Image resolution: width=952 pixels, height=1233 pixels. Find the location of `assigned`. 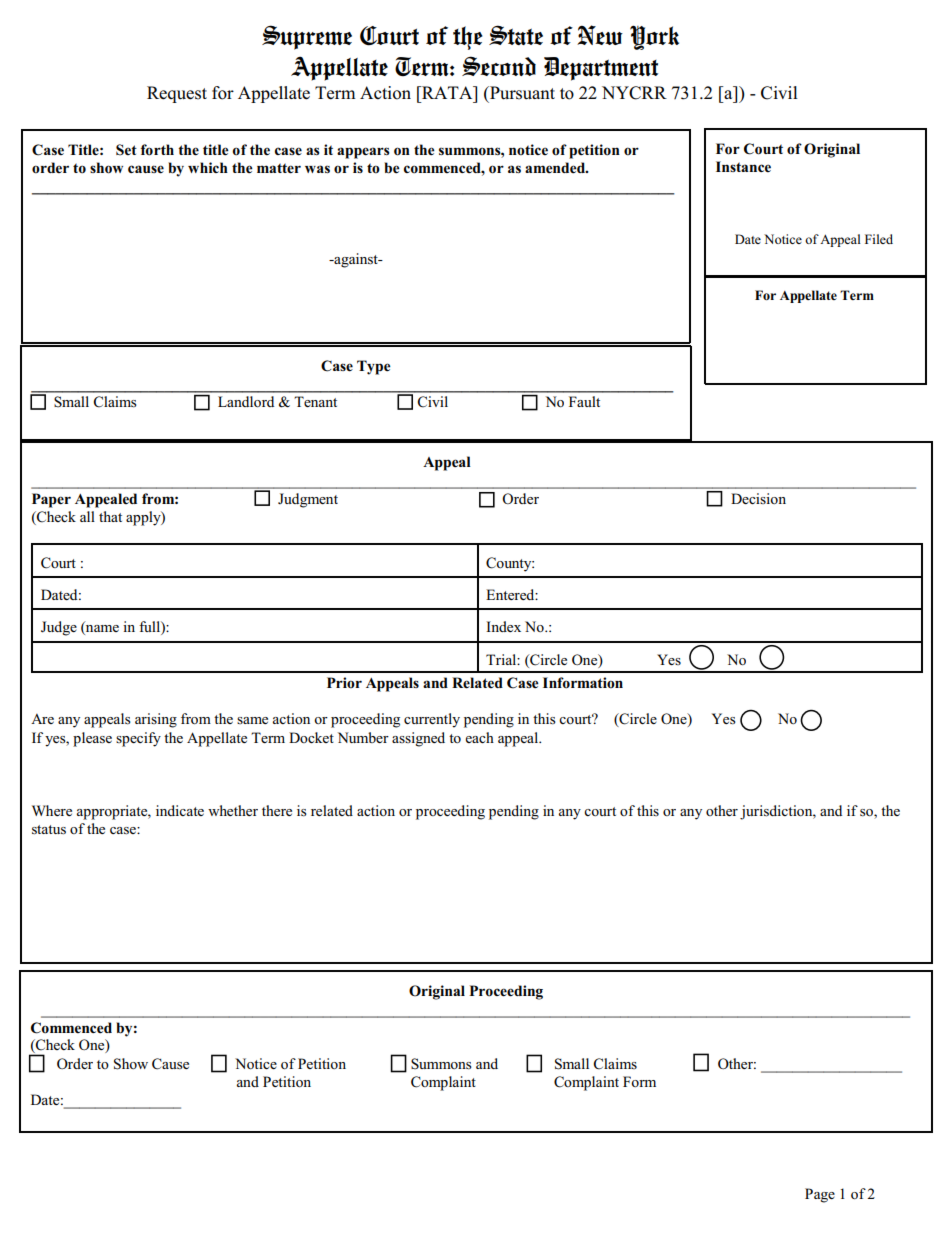

assigned is located at coordinates (418, 739).
